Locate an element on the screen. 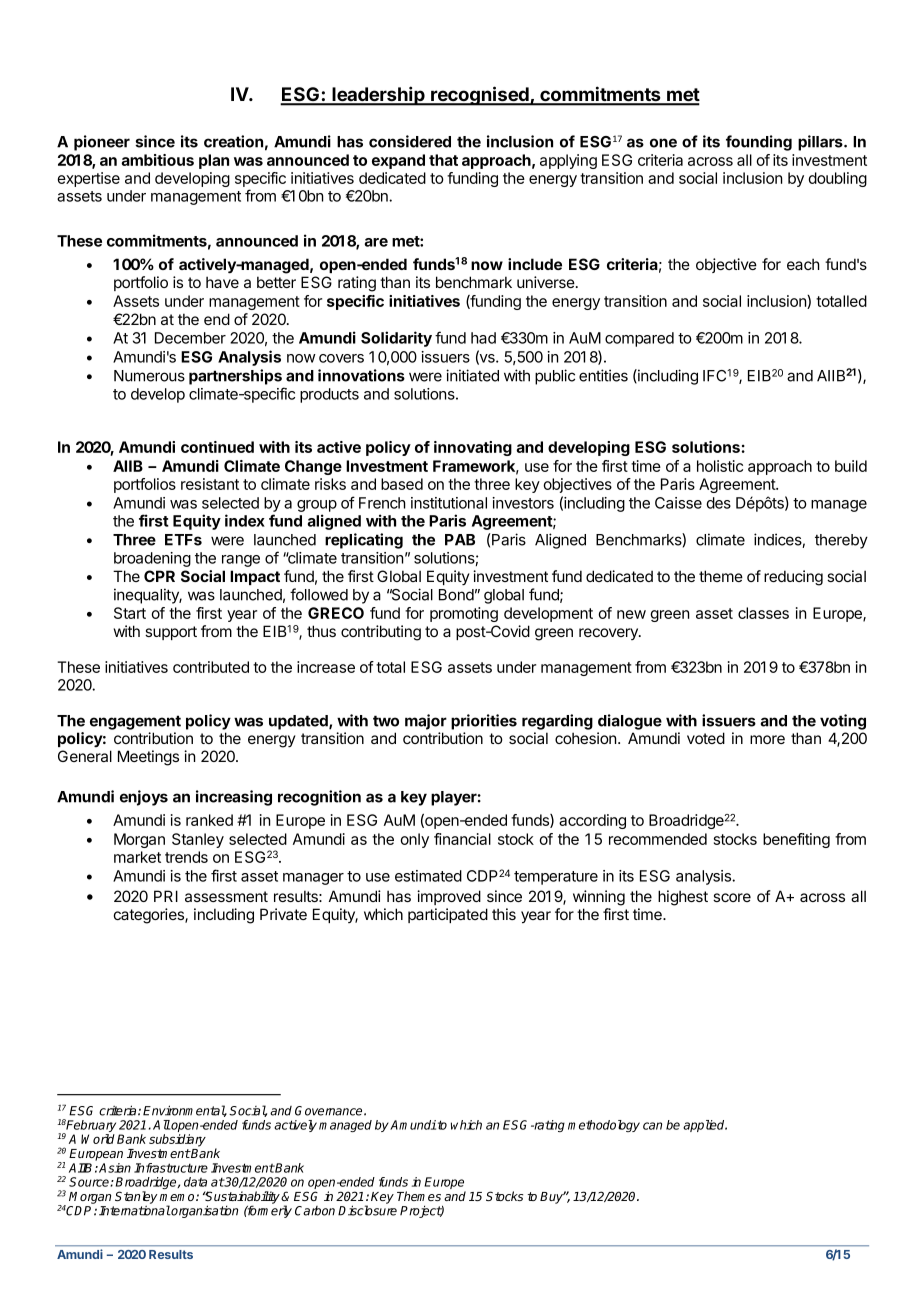 Image resolution: width=924 pixels, height=1308 pixels. holistic is located at coordinates (720, 466).
